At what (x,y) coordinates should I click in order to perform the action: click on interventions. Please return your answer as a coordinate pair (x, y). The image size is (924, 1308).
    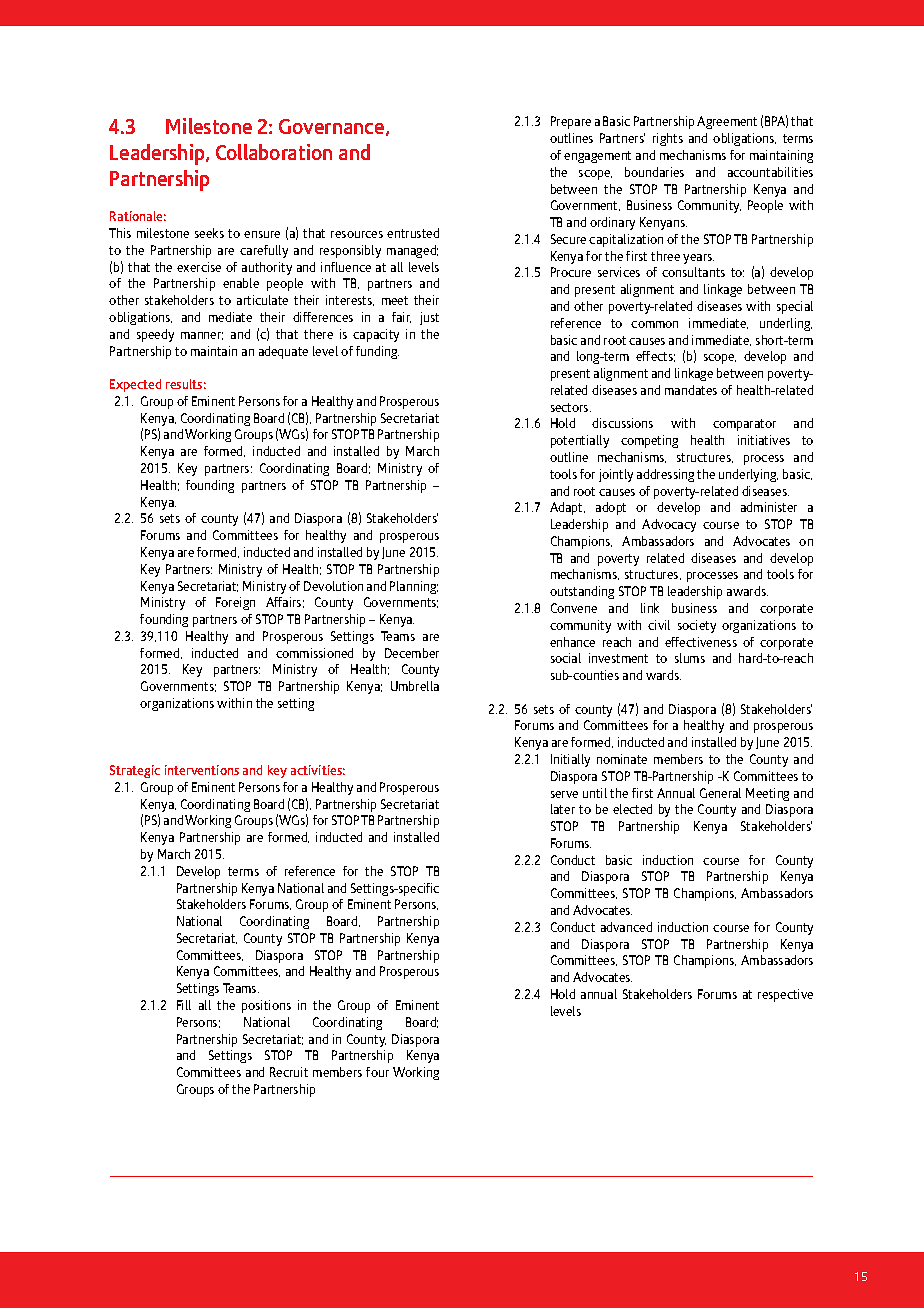
    Looking at the image, I should click on (202, 770).
